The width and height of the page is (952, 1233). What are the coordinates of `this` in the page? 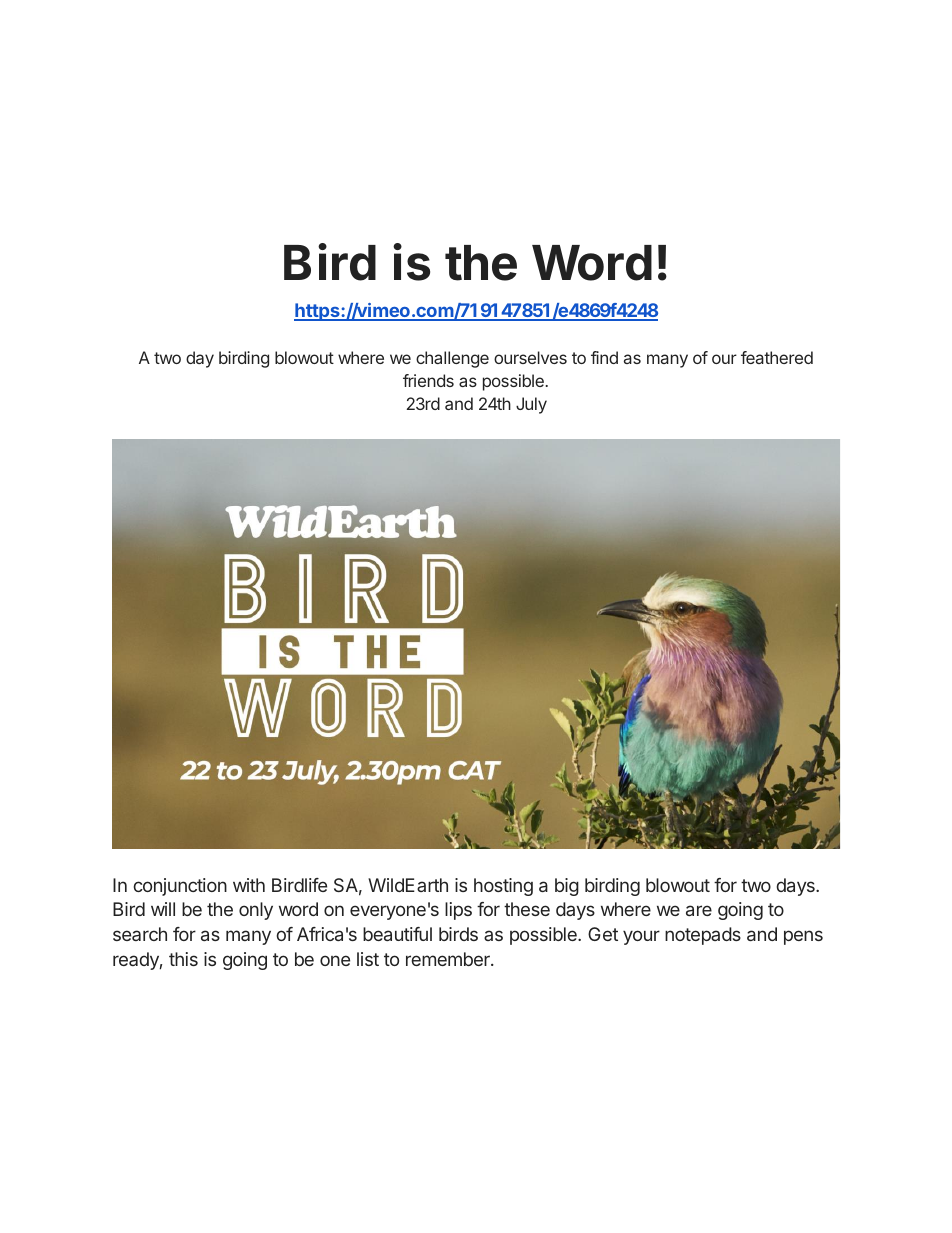 It's located at (183, 959).
